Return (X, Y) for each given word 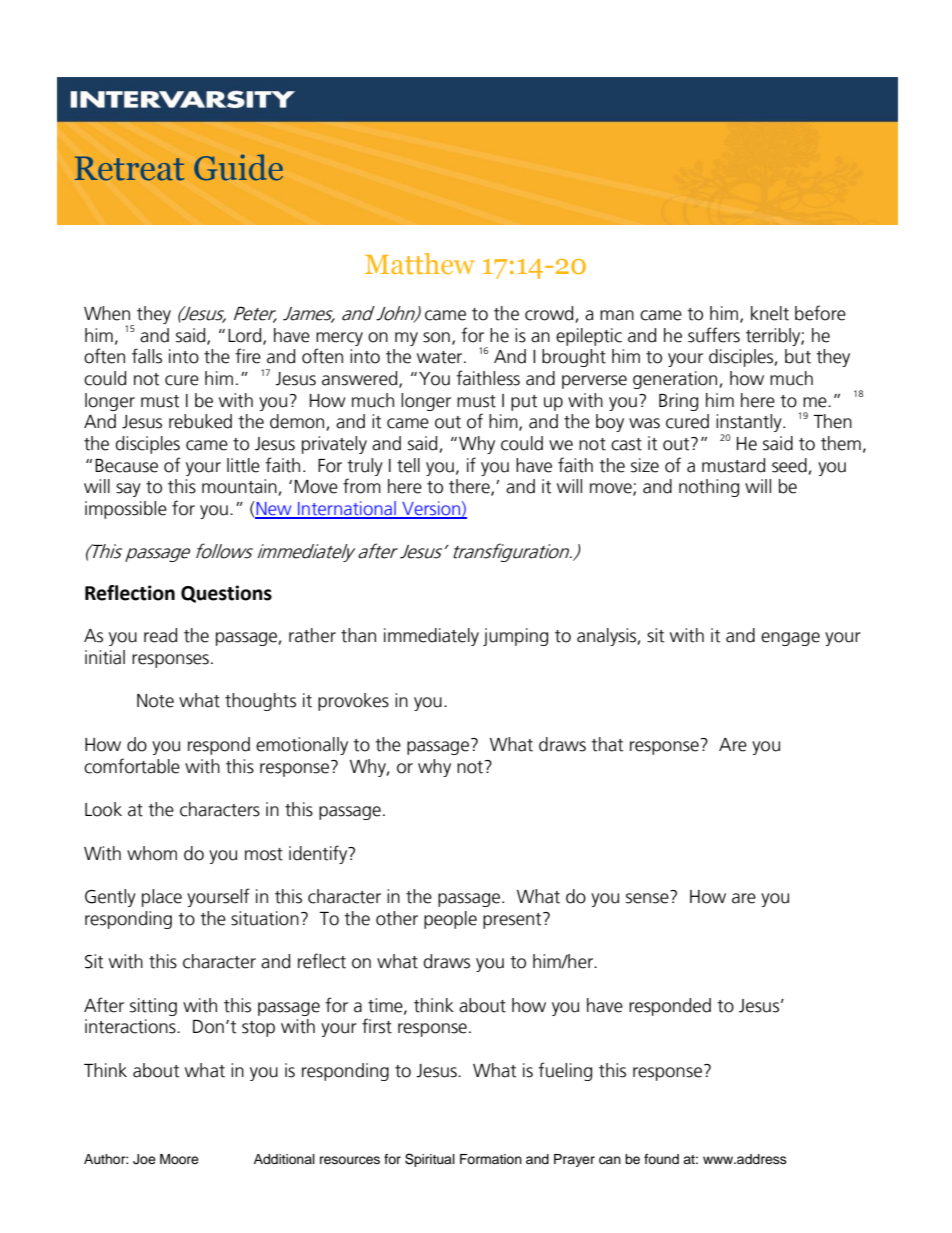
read (160, 635)
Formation (491, 1159)
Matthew (419, 263)
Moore (179, 1159)
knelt (770, 313)
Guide (238, 167)
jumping (515, 637)
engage (790, 639)
